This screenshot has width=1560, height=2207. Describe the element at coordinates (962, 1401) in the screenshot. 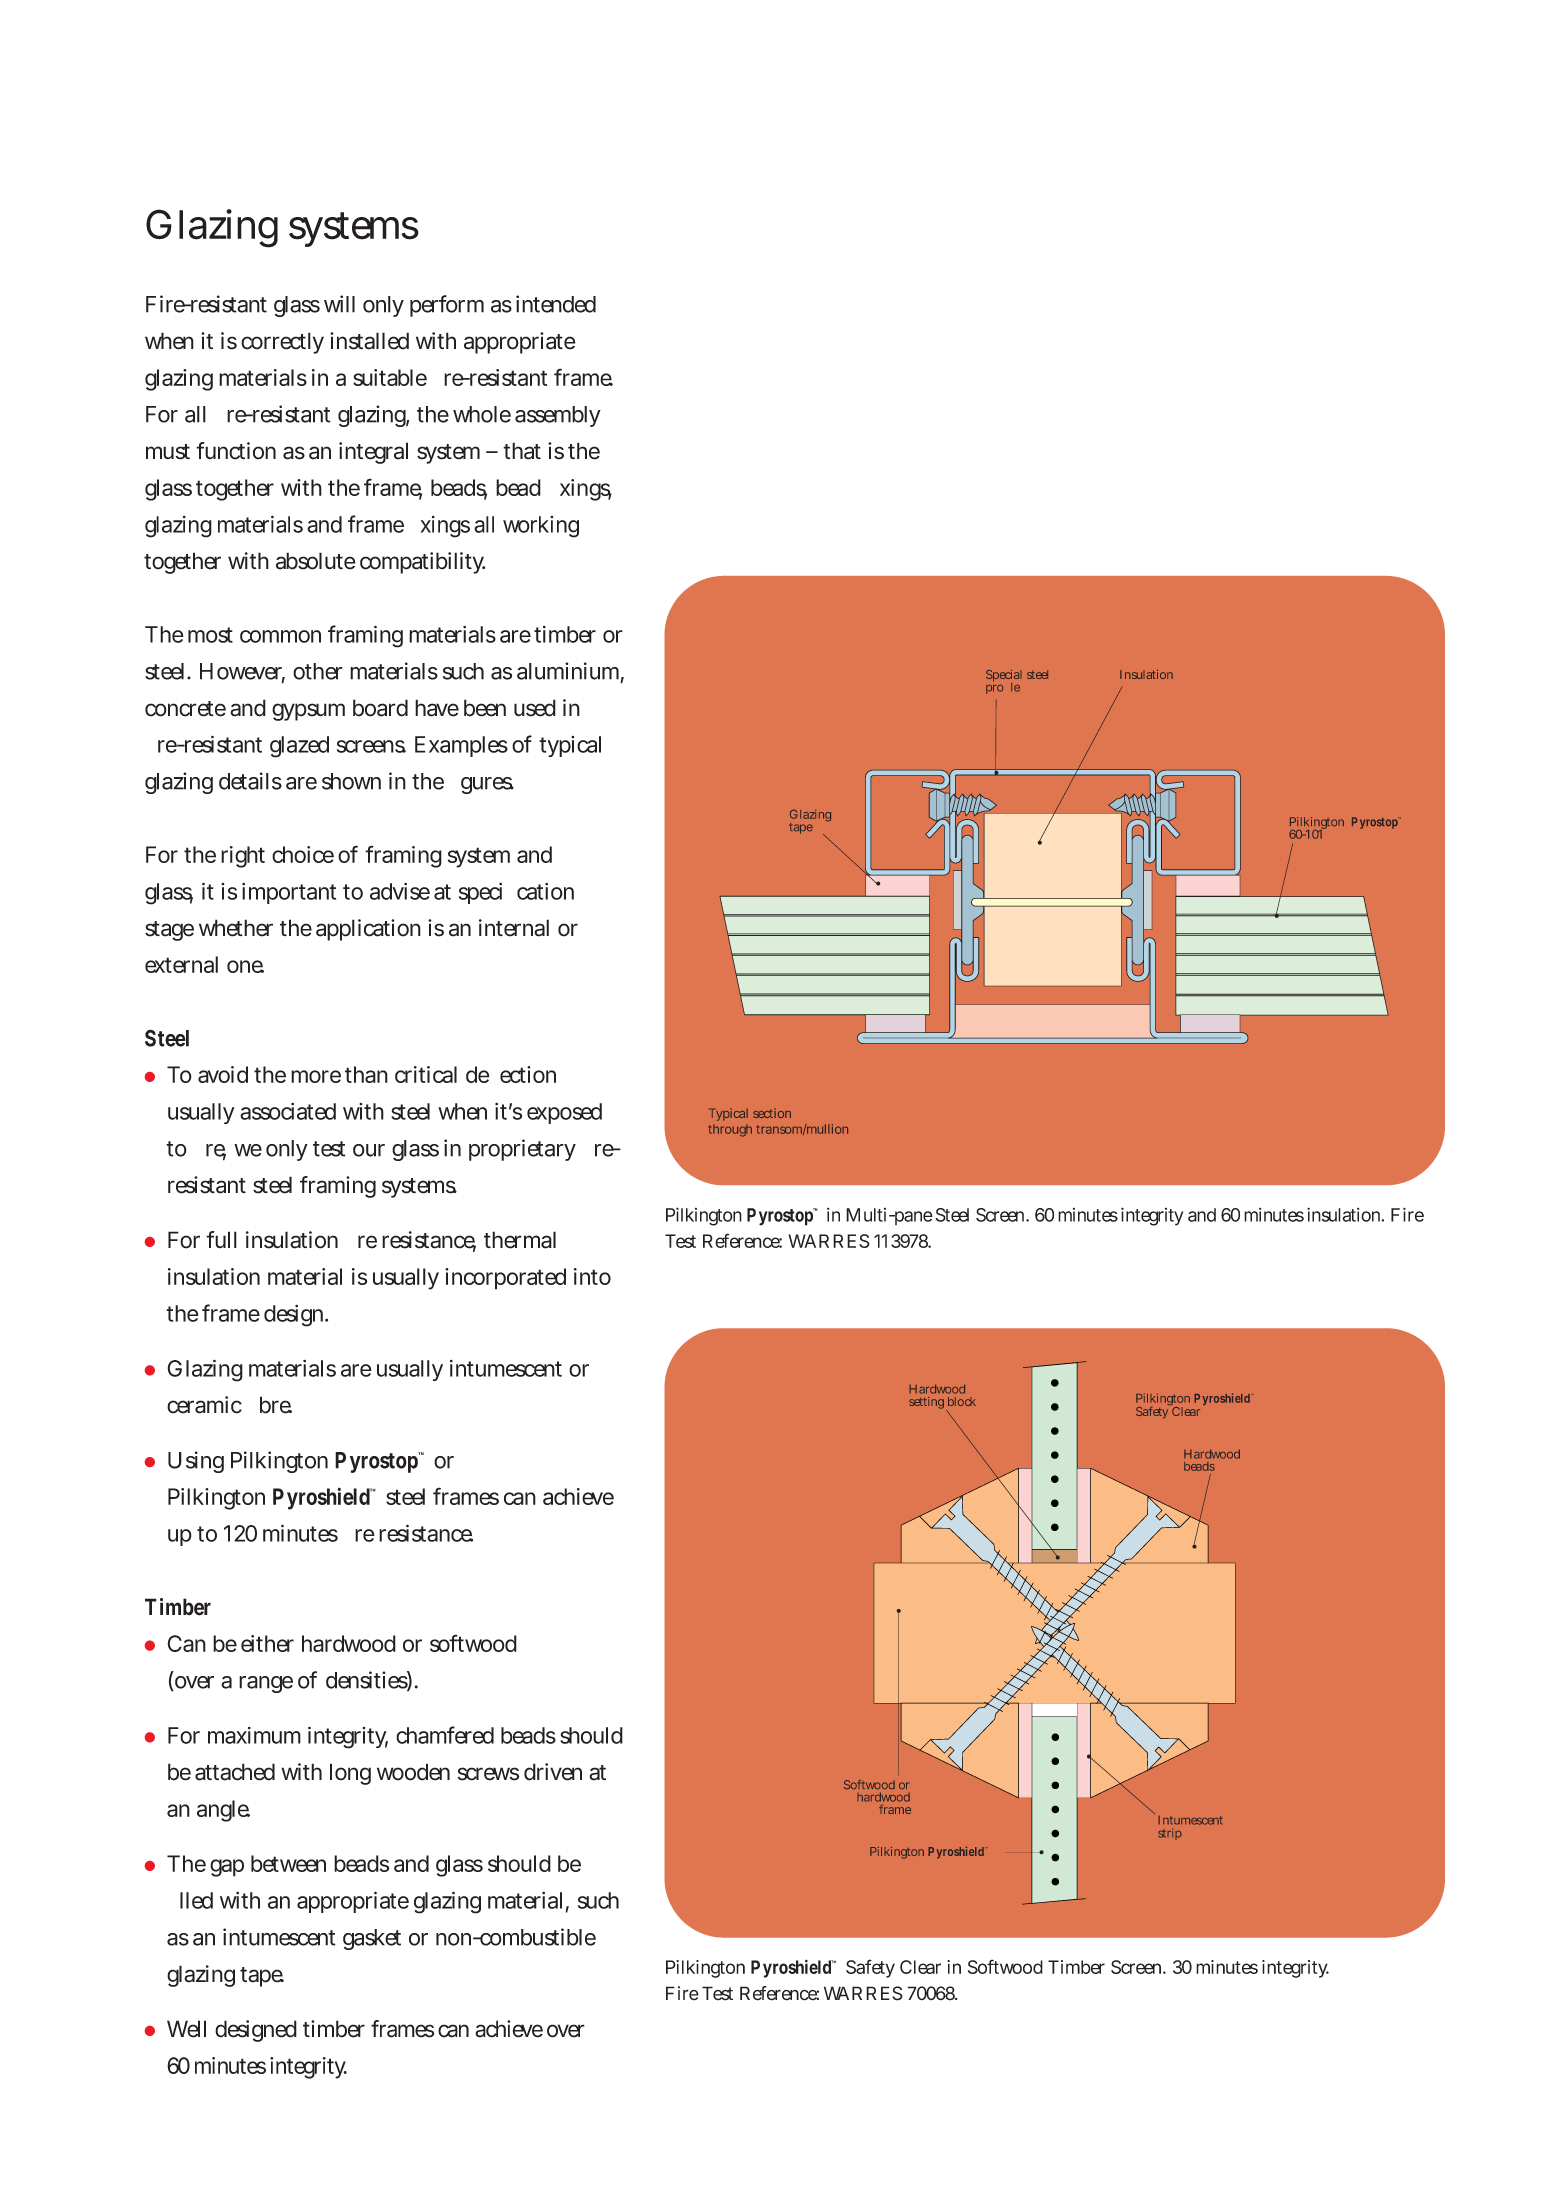

I see `block` at that location.
